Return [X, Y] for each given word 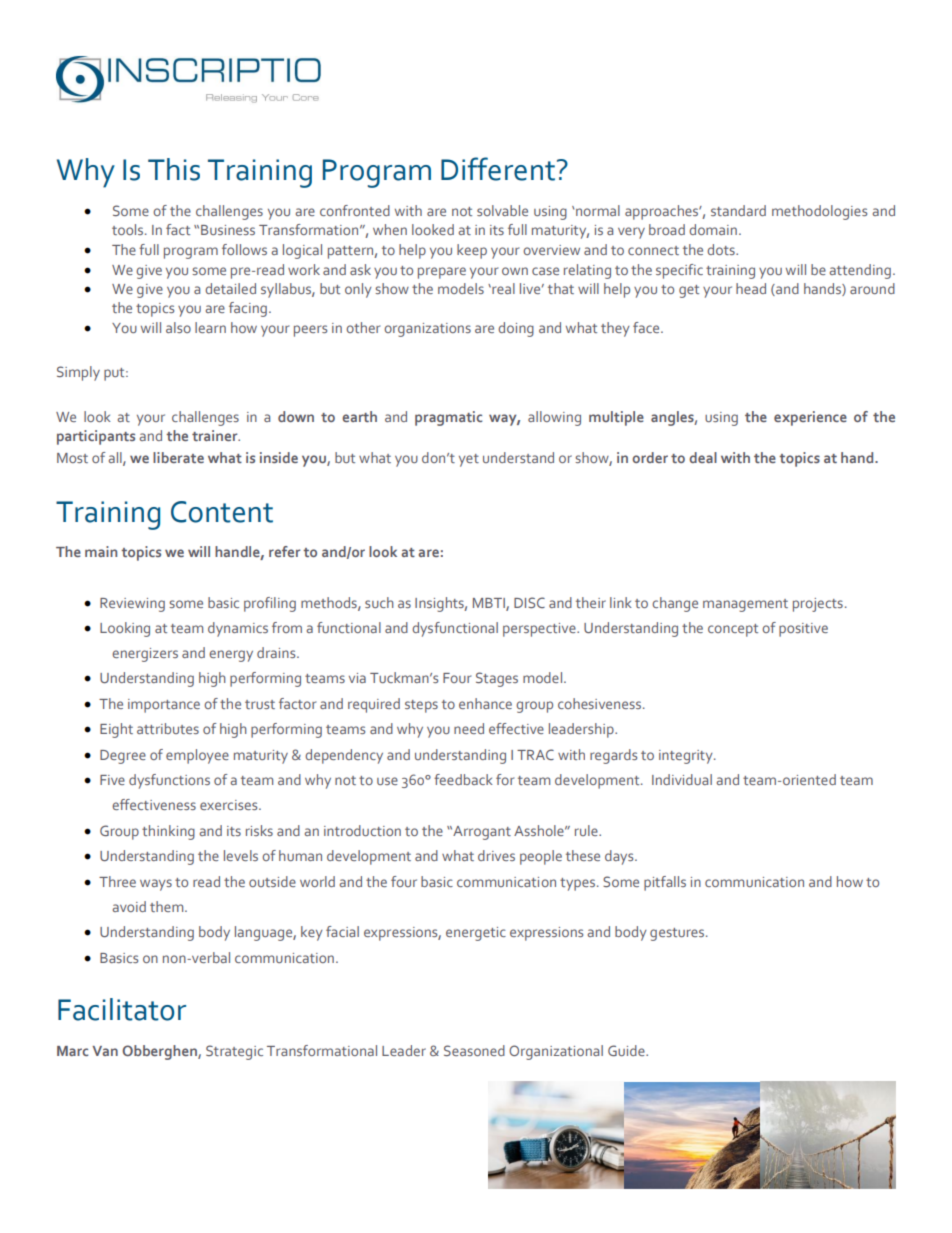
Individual [682, 779]
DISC [529, 602]
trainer [216, 435]
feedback [463, 779]
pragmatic [448, 418]
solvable [502, 210]
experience [810, 418]
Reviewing [132, 605]
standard [738, 210]
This [174, 169]
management [745, 605]
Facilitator [122, 1009]
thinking [168, 832]
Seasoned [474, 1050]
